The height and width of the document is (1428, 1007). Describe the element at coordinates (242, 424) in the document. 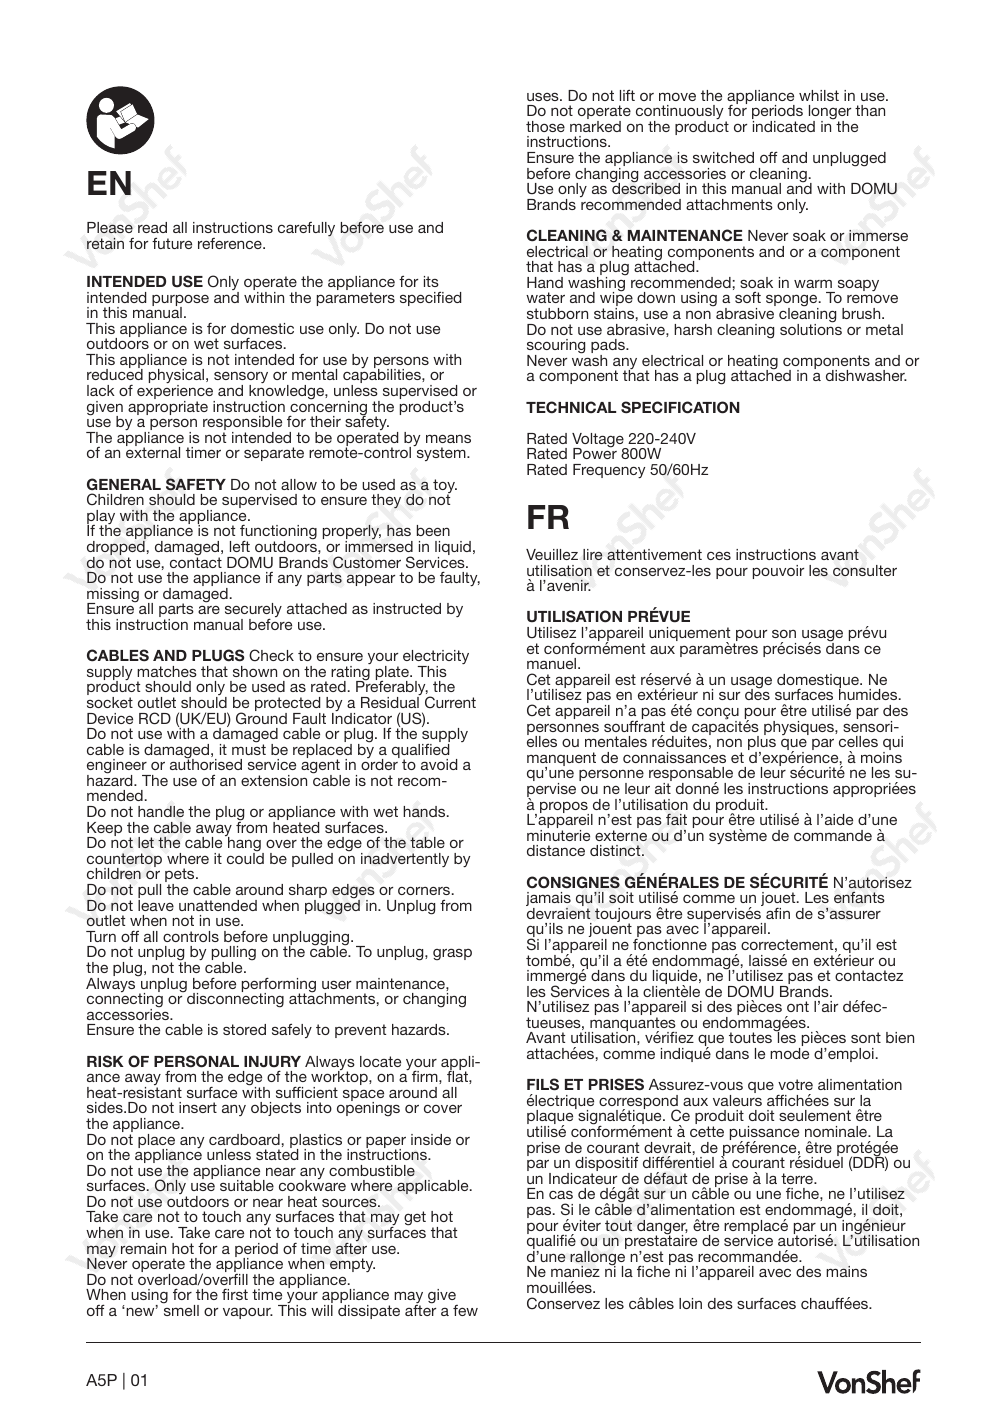

I see `responsible` at that location.
